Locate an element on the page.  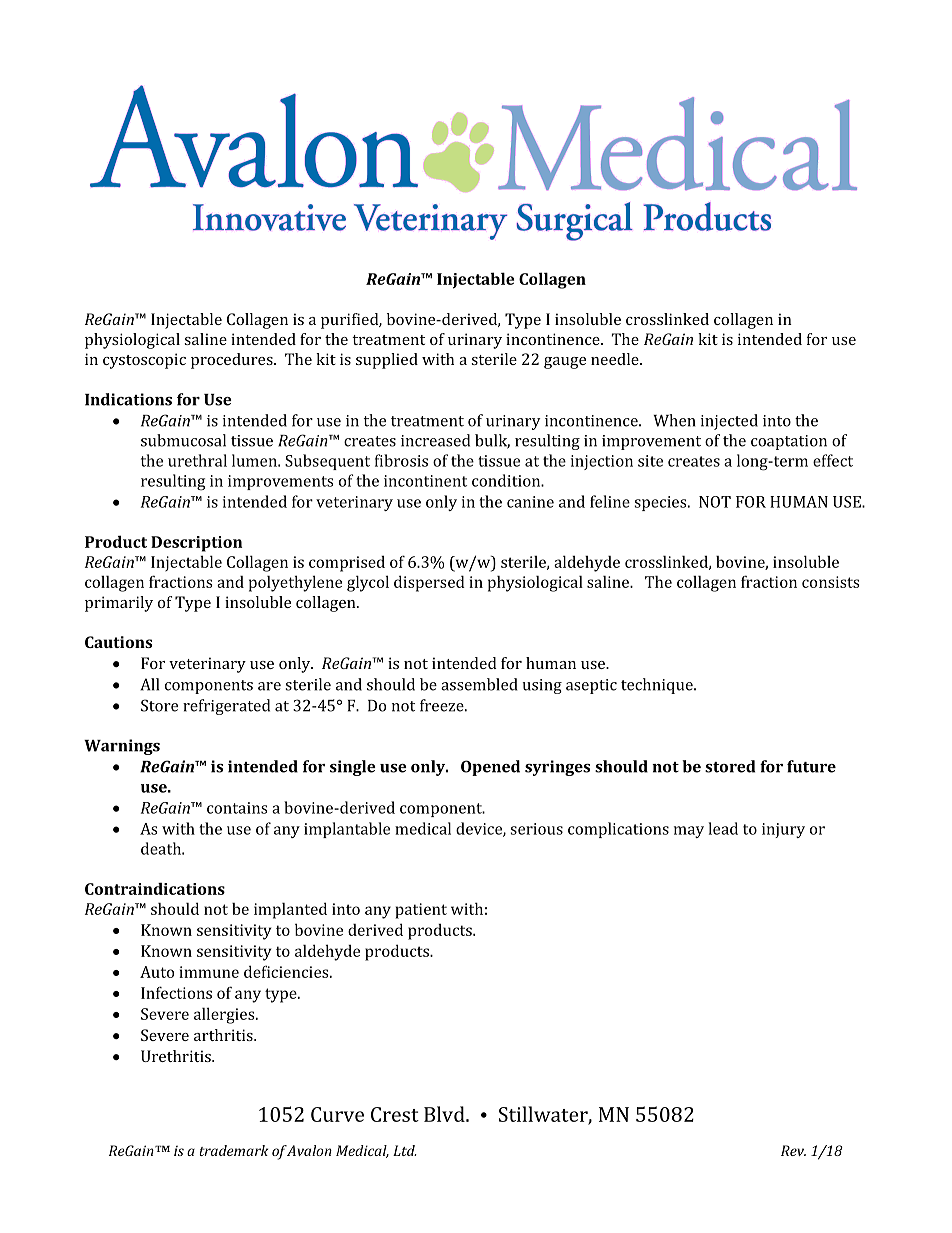
Warnings is located at coordinates (122, 747).
